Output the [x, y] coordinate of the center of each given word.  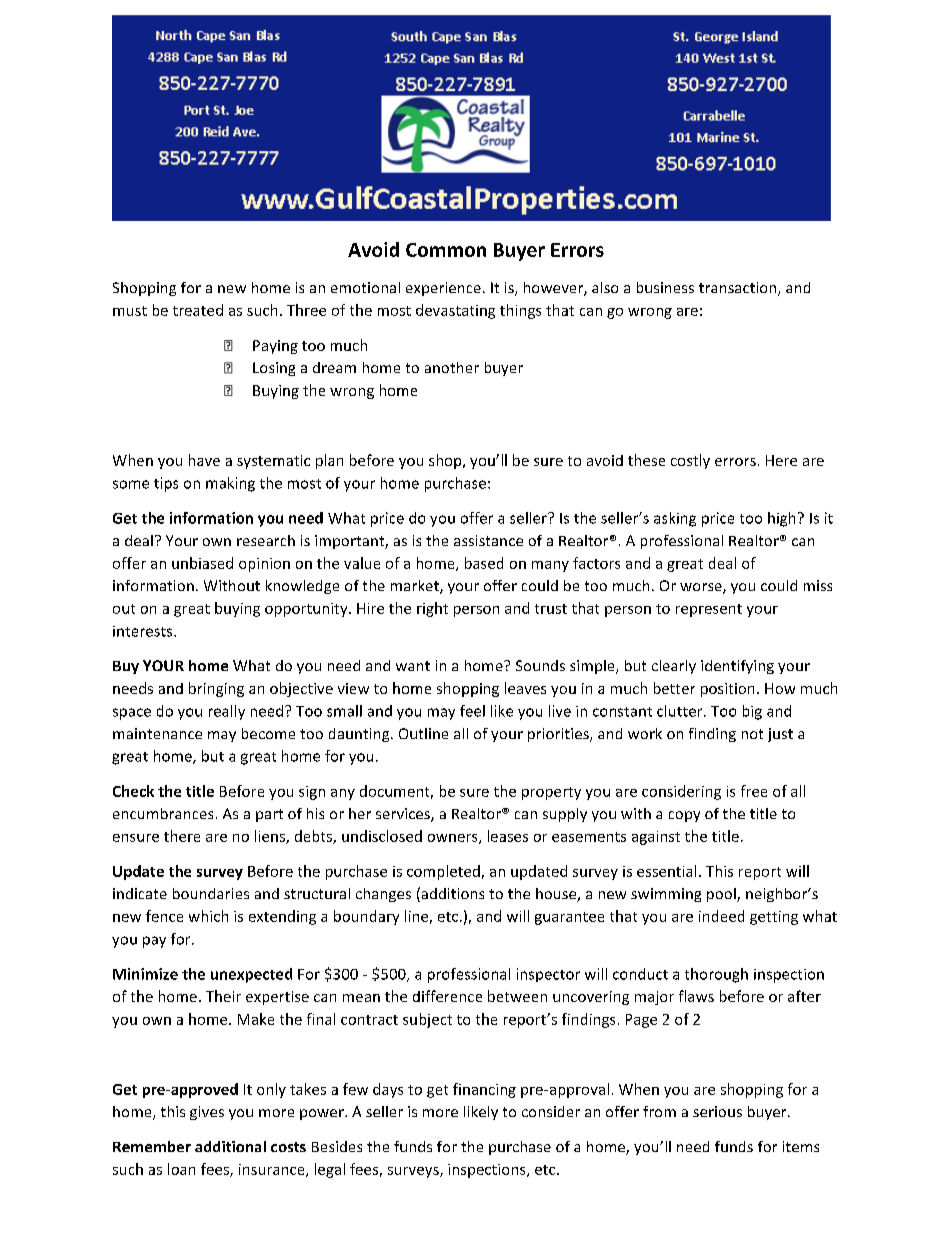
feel [472, 711]
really [227, 712]
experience [443, 289]
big [752, 712]
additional [230, 1146]
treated [198, 310]
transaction [739, 289]
